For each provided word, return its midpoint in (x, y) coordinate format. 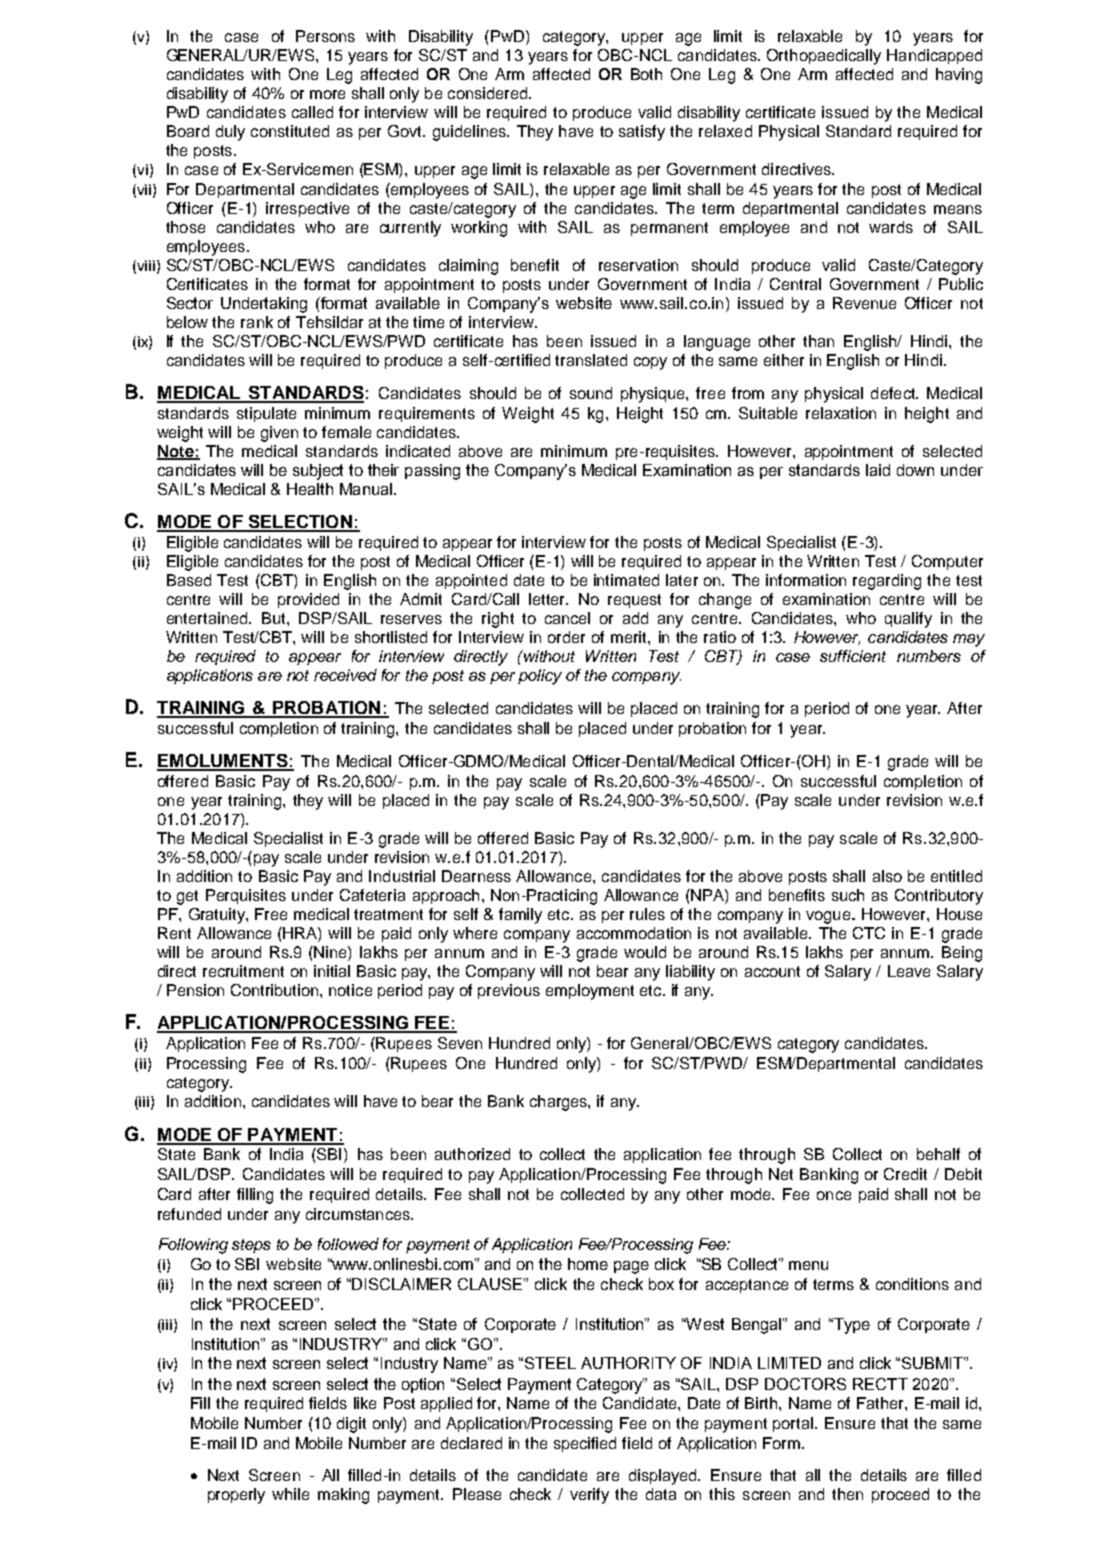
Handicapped (934, 56)
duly (230, 133)
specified (585, 1444)
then (847, 1494)
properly (236, 1496)
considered (489, 93)
